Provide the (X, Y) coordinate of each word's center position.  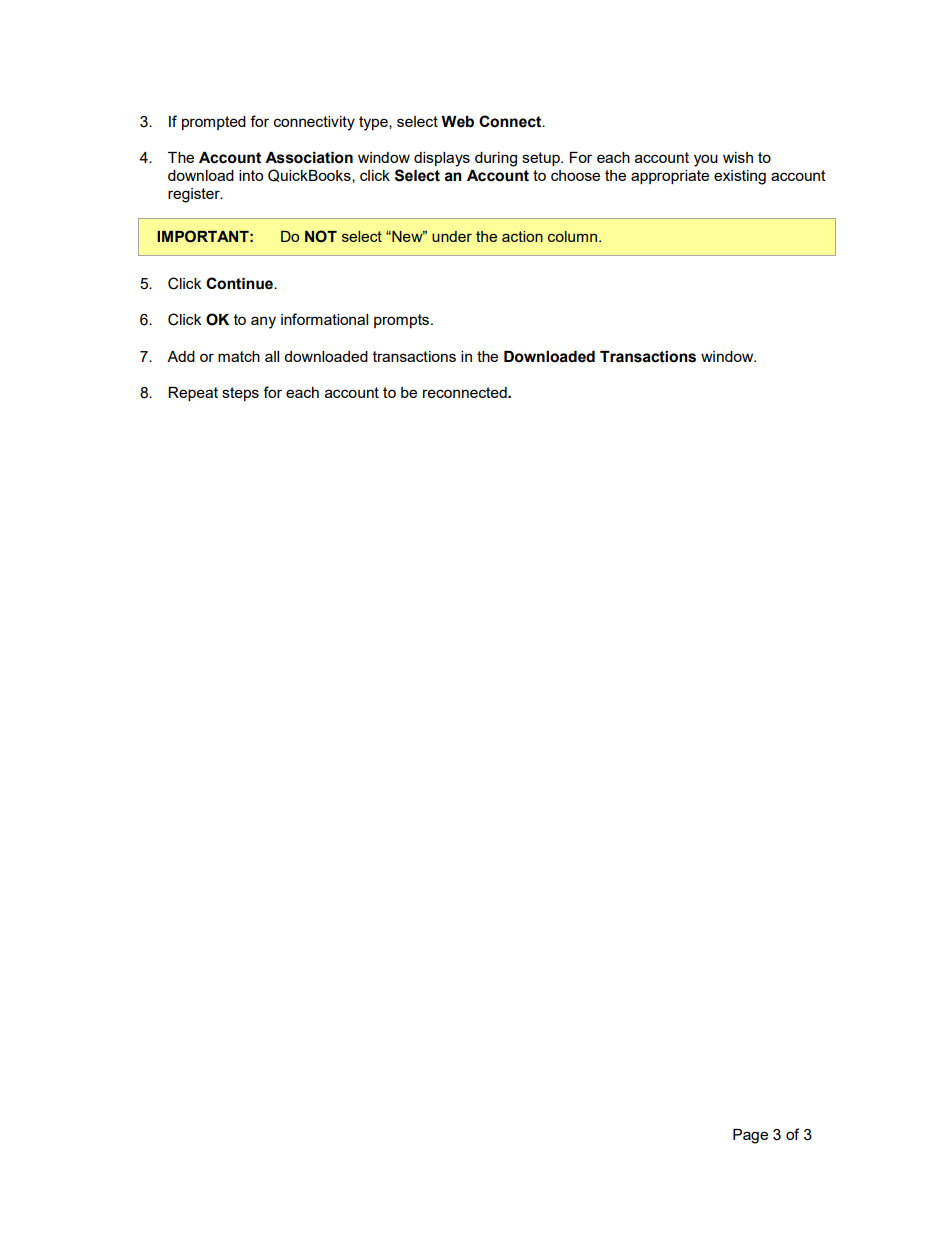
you (706, 160)
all (272, 356)
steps (240, 394)
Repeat (193, 394)
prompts (403, 321)
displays (442, 159)
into (251, 175)
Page (750, 1136)
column (572, 236)
